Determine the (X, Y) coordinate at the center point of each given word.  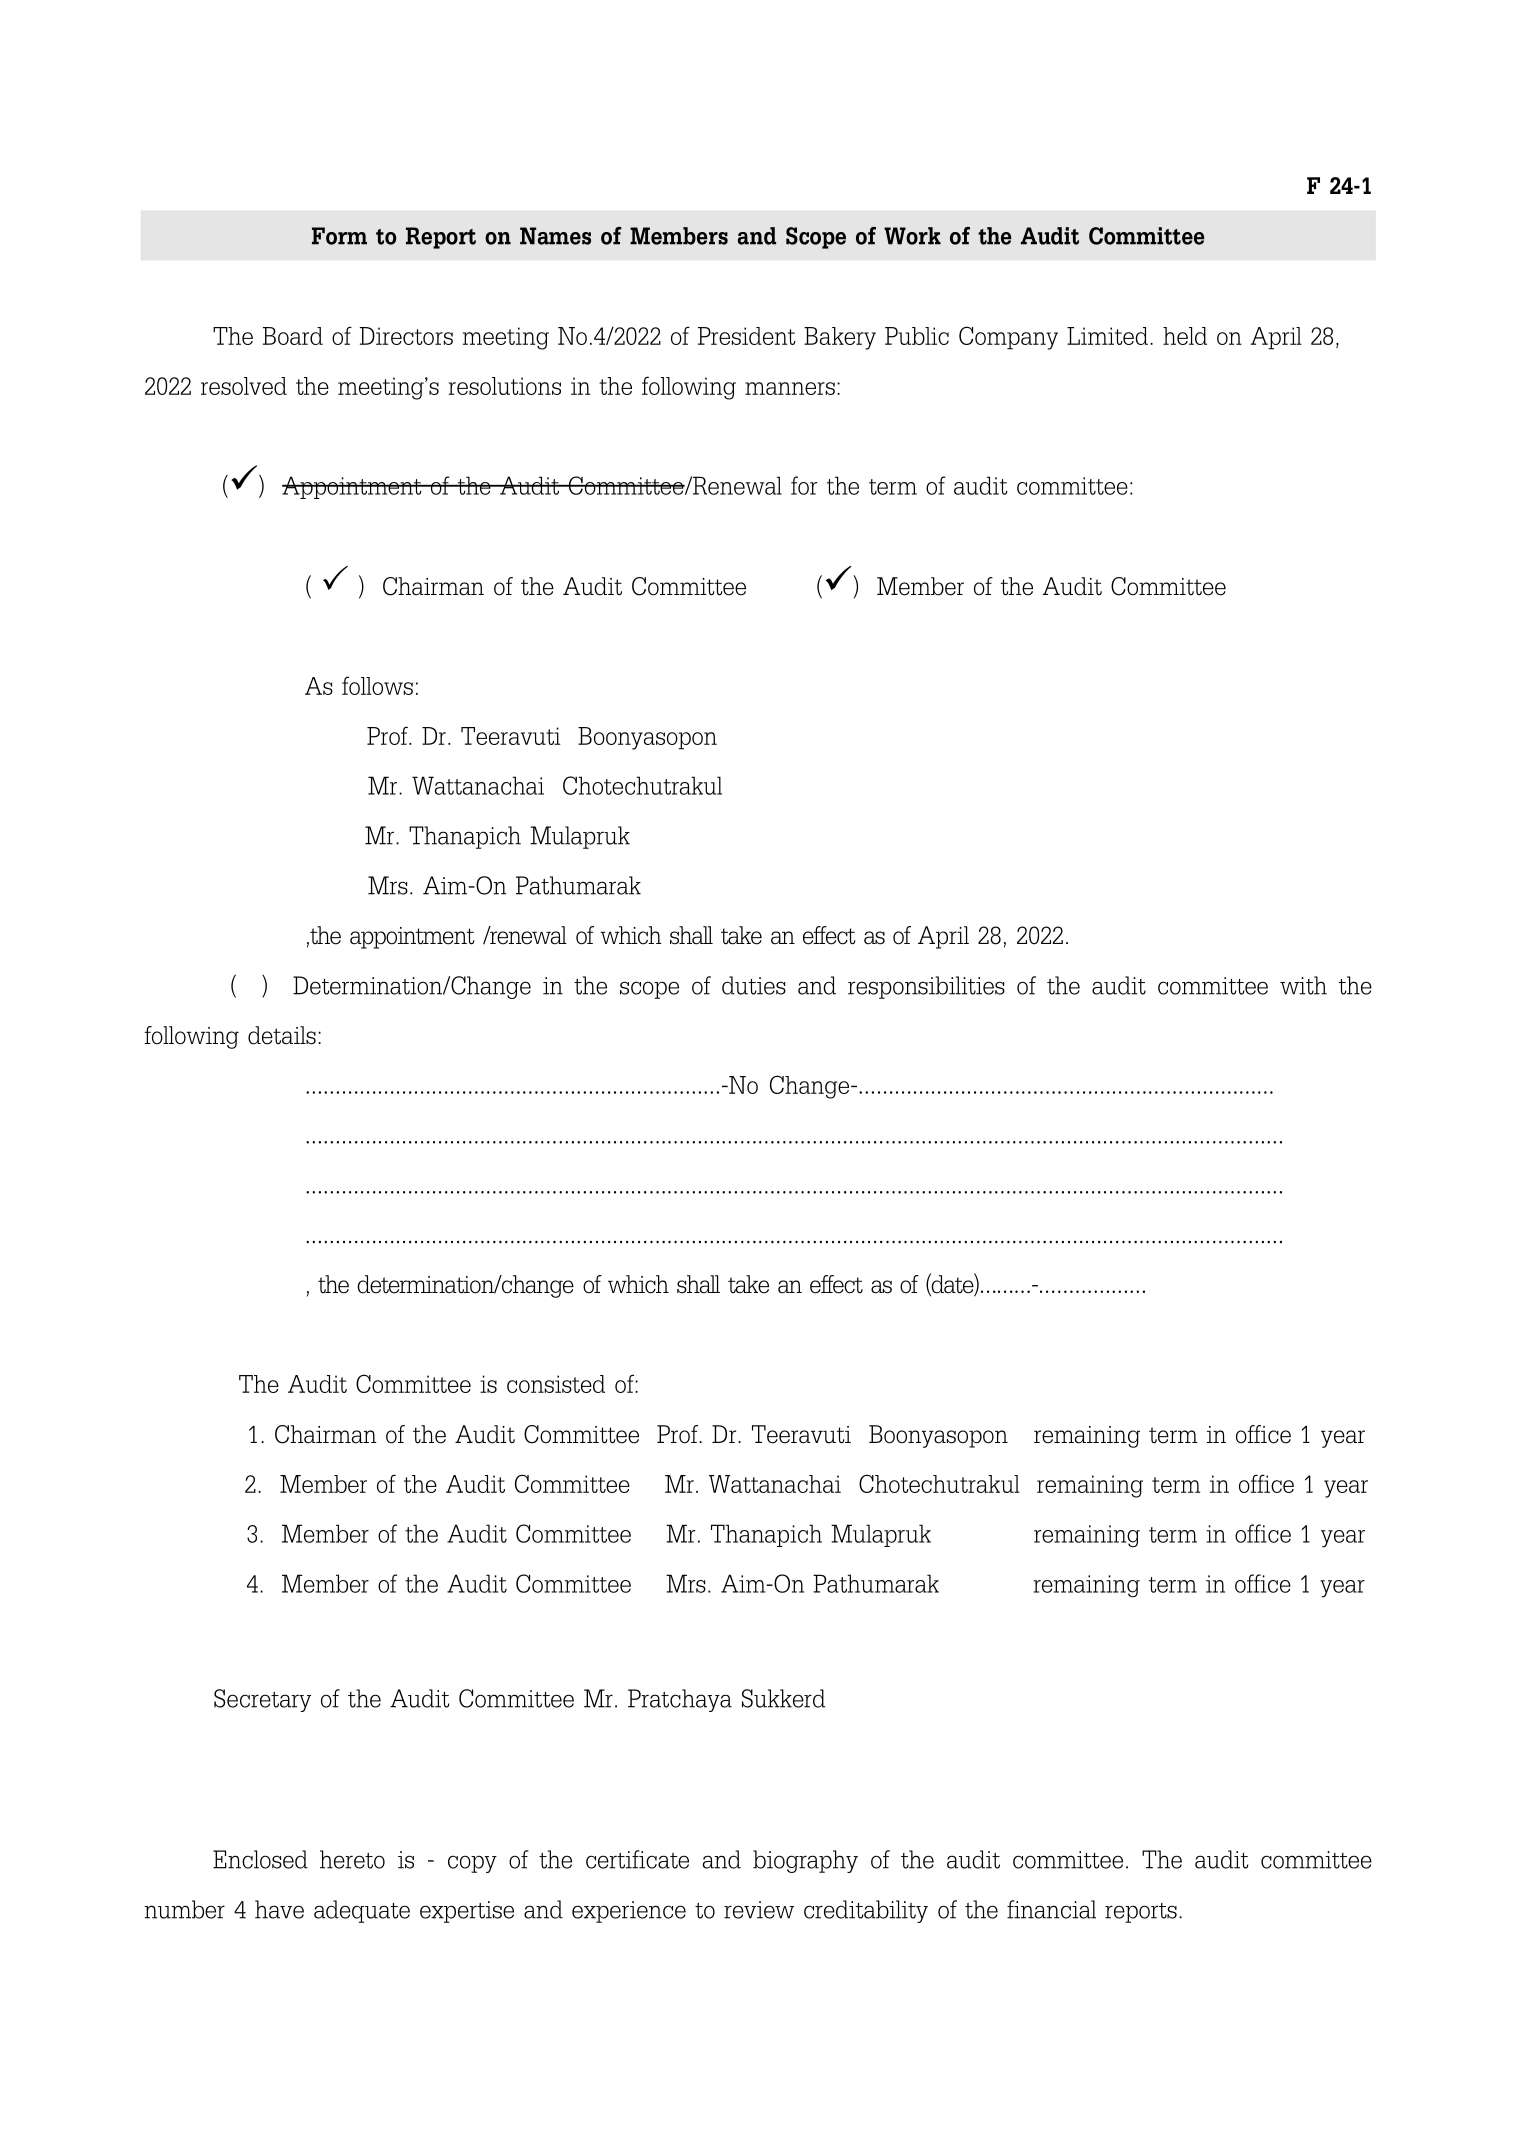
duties (754, 985)
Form (339, 236)
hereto (352, 1859)
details (282, 1035)
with (1303, 985)
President (747, 336)
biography (805, 1861)
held (1185, 336)
